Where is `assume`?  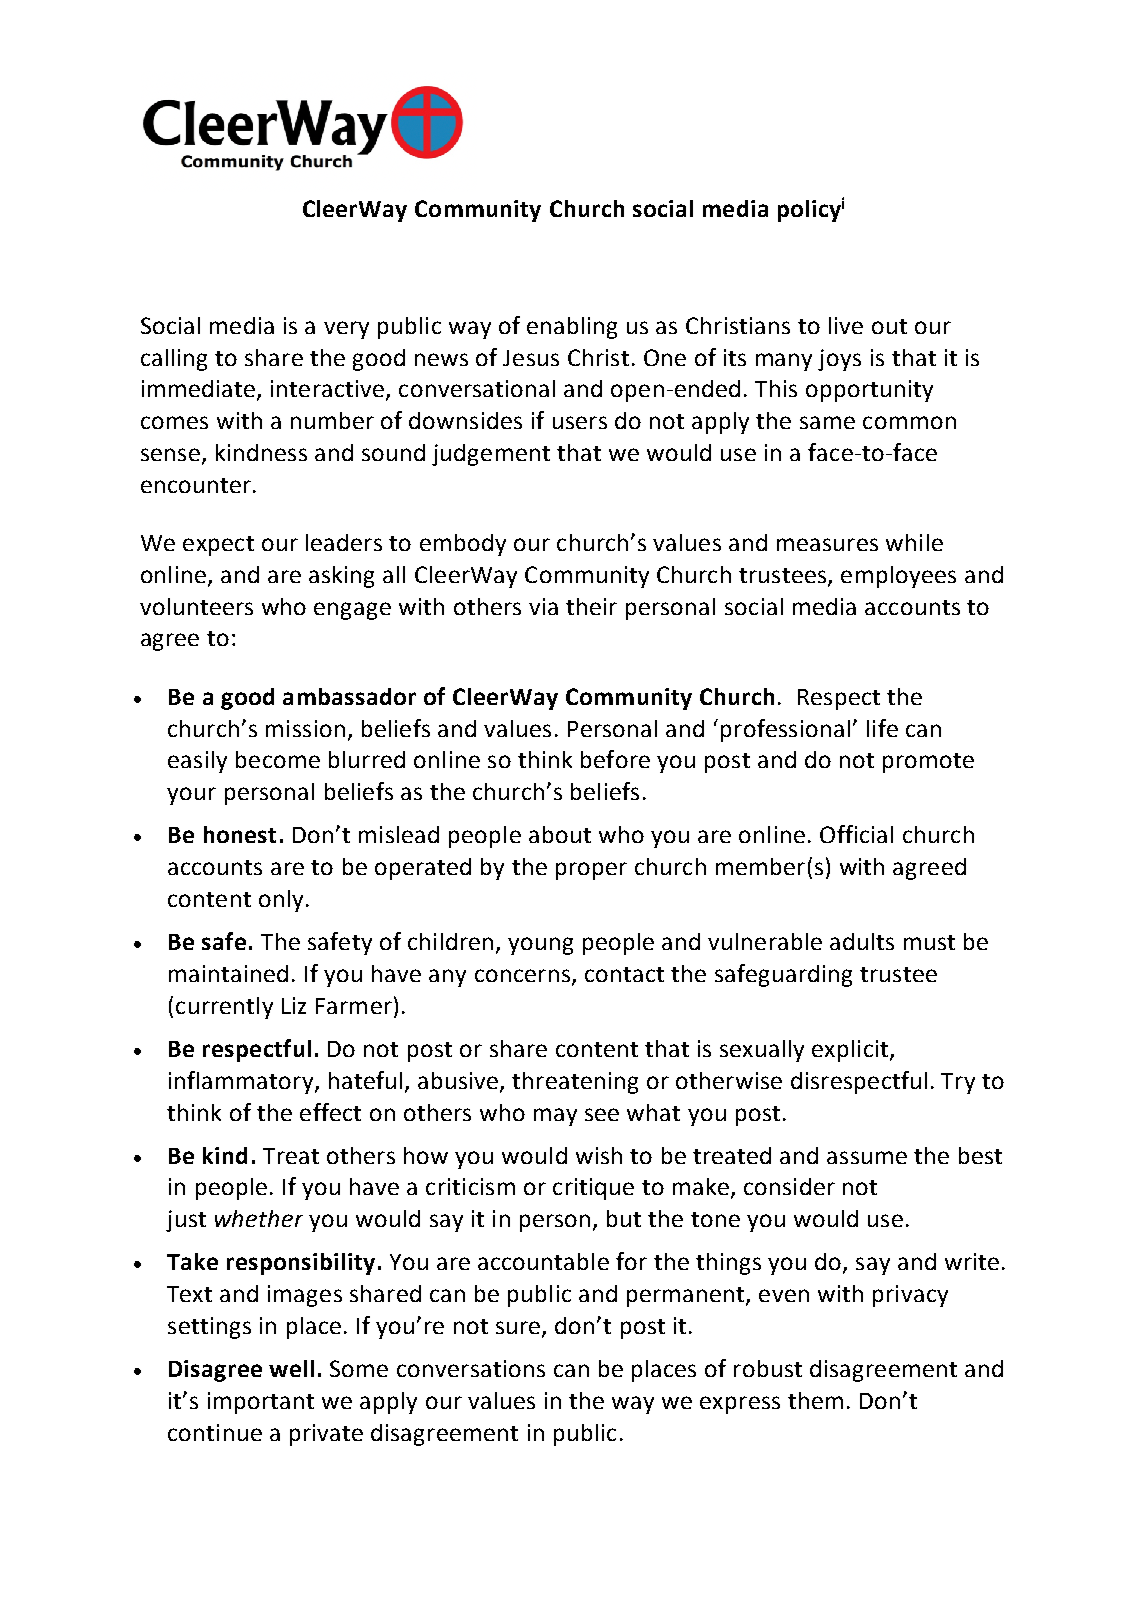 assume is located at coordinates (867, 1157).
